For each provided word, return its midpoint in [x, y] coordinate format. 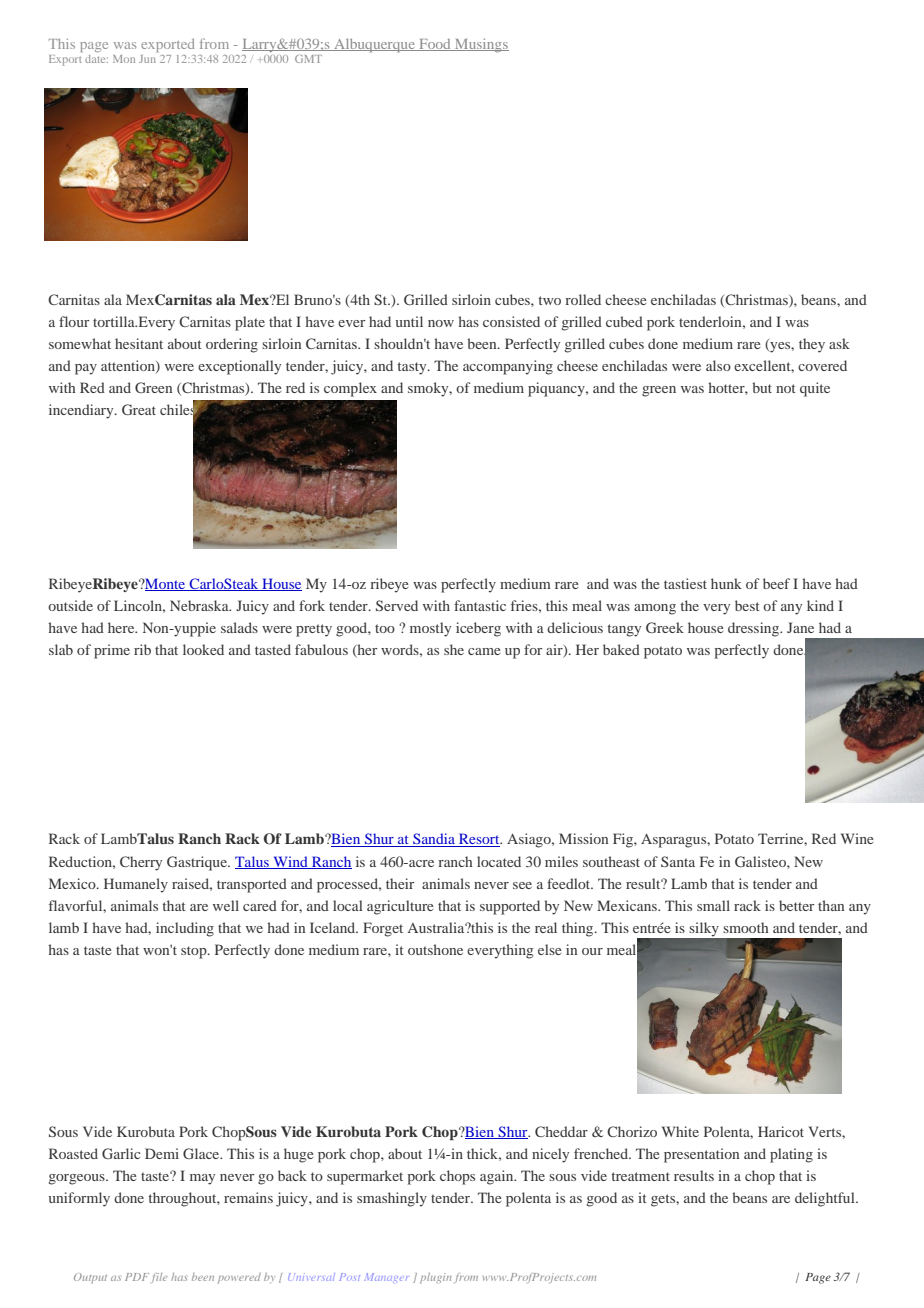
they [812, 345]
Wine [857, 838]
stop [195, 952]
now [441, 323]
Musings [481, 45]
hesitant [139, 343]
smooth [746, 927]
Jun [147, 59]
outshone [435, 949]
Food [435, 45]
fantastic [480, 605]
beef [776, 583]
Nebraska [200, 605]
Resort [479, 840]
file [159, 1278]
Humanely [136, 885]
